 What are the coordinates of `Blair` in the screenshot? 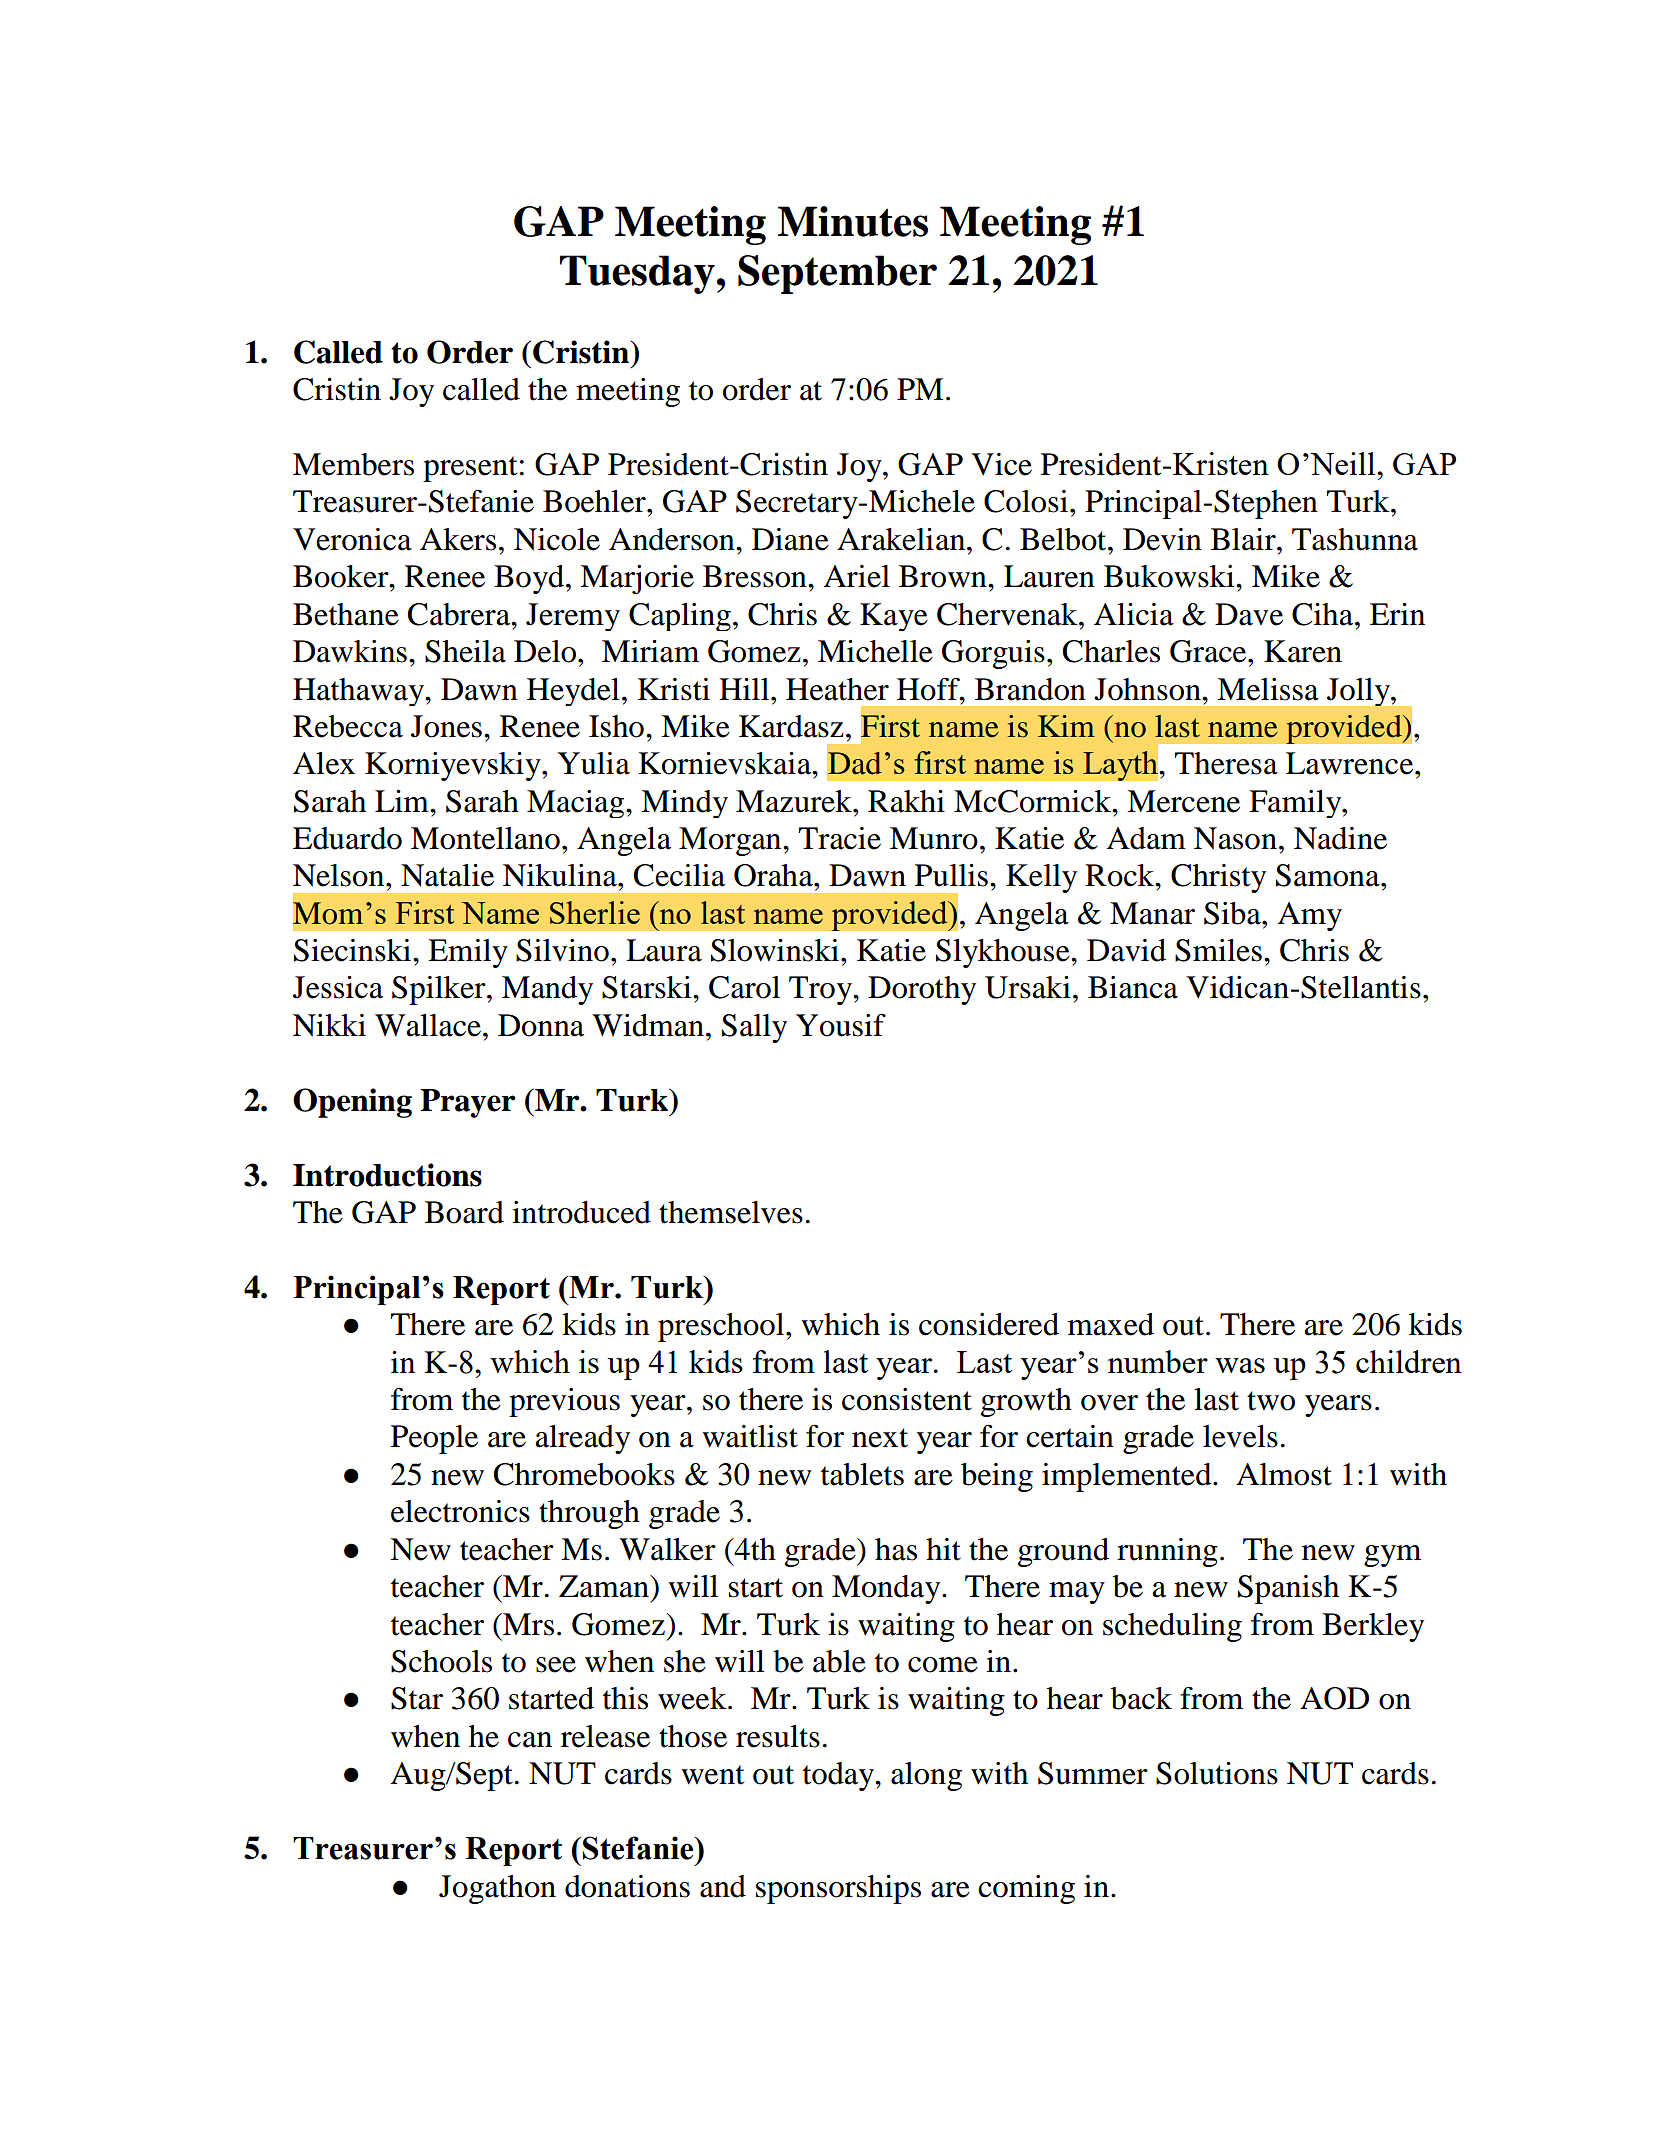 It's located at (1244, 539).
